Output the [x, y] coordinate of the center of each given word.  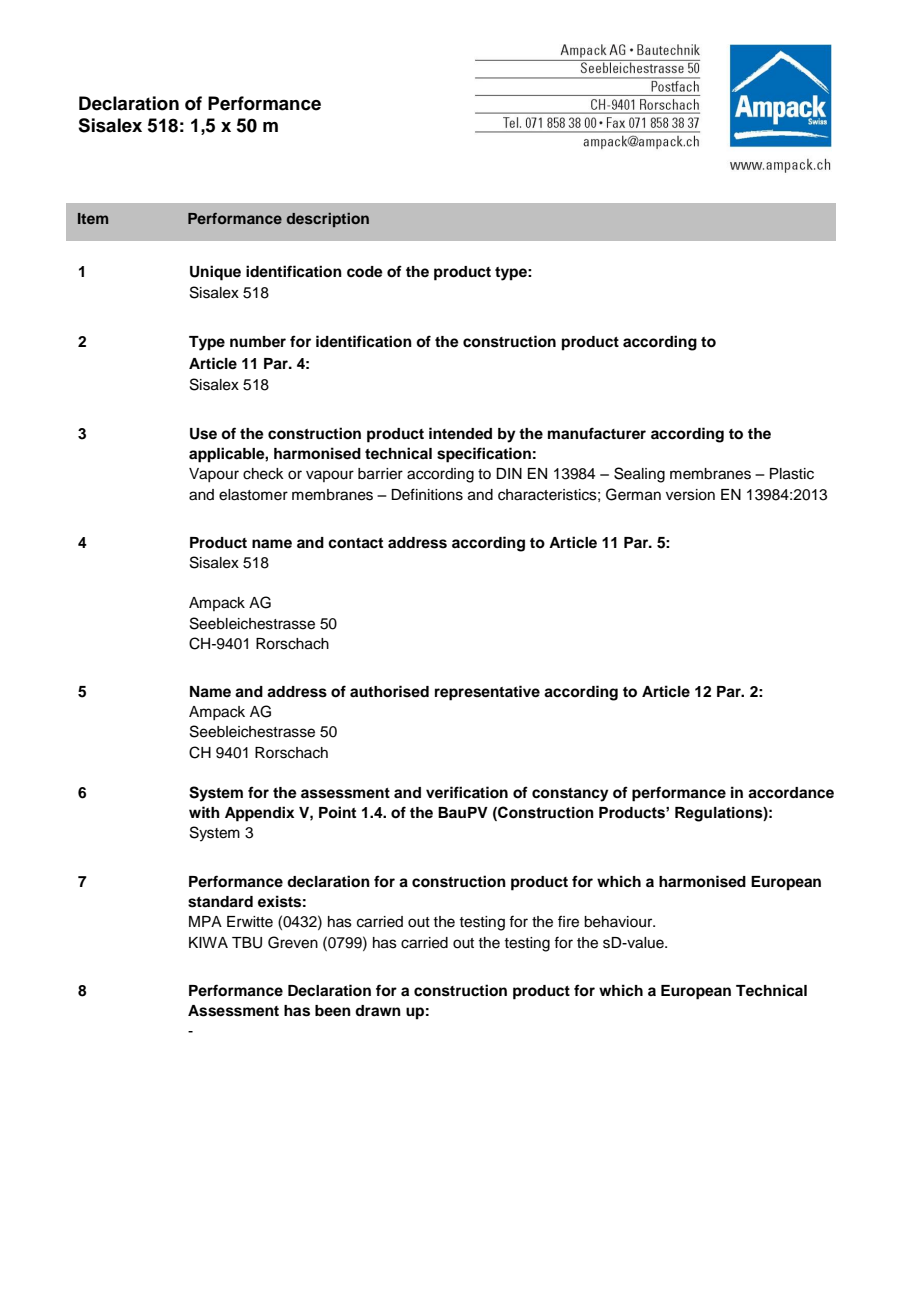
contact [355, 543]
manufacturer [597, 433]
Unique [215, 273]
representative [487, 693]
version [690, 495]
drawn [378, 1010]
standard [220, 902]
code [365, 272]
